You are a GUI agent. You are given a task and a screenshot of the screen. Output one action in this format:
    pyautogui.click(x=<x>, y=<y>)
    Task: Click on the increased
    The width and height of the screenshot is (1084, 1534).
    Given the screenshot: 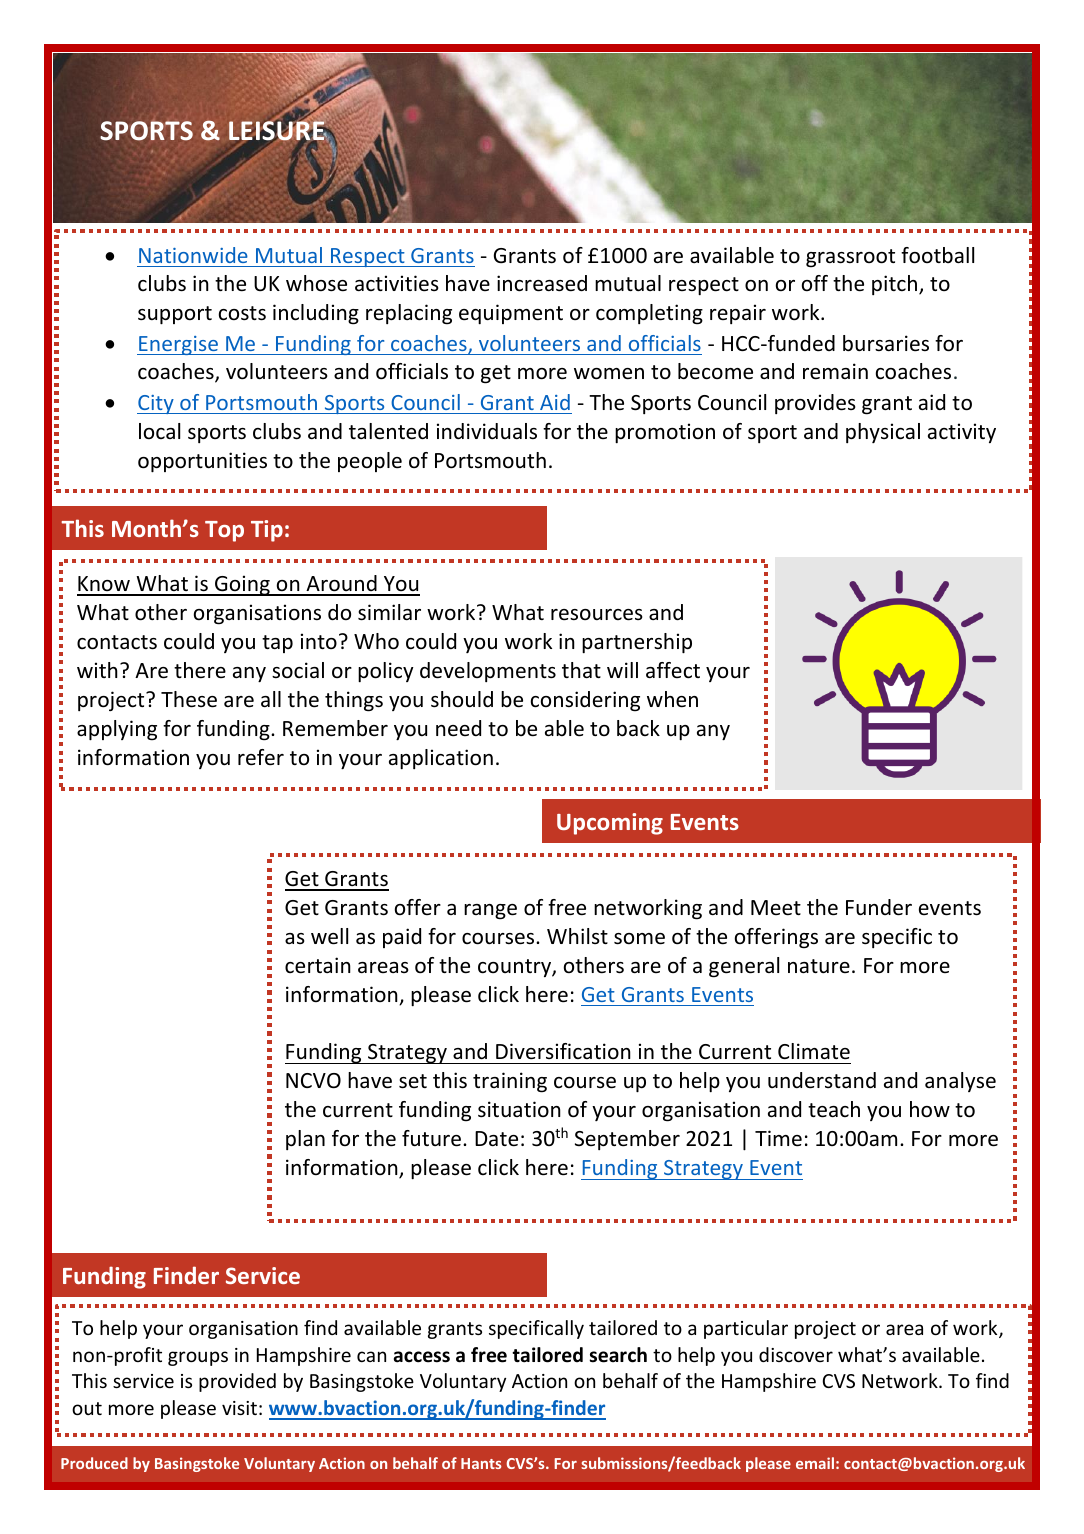 What is the action you would take?
    pyautogui.click(x=542, y=283)
